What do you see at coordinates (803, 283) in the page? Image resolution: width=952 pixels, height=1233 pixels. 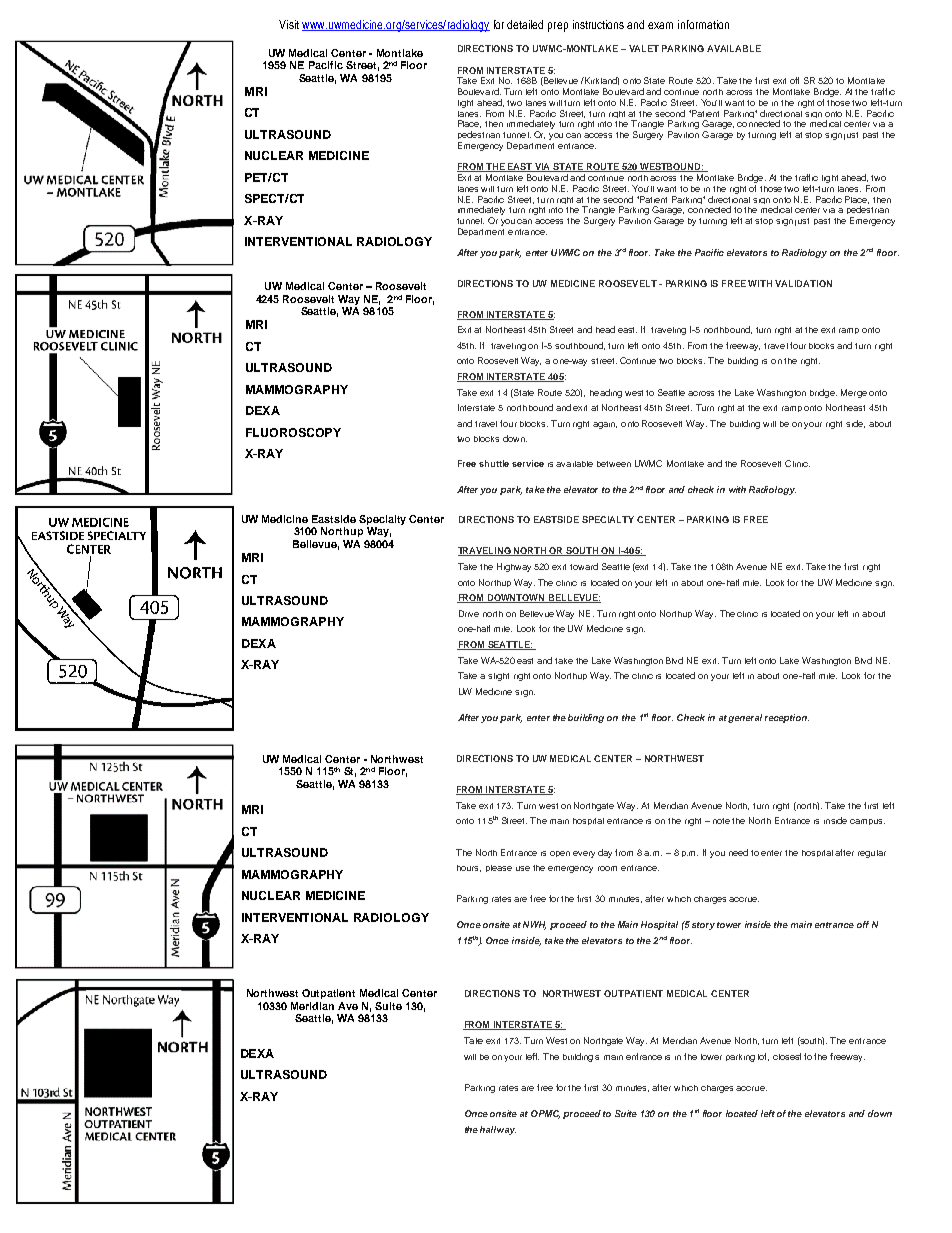 I see `VALIDATION` at bounding box center [803, 283].
